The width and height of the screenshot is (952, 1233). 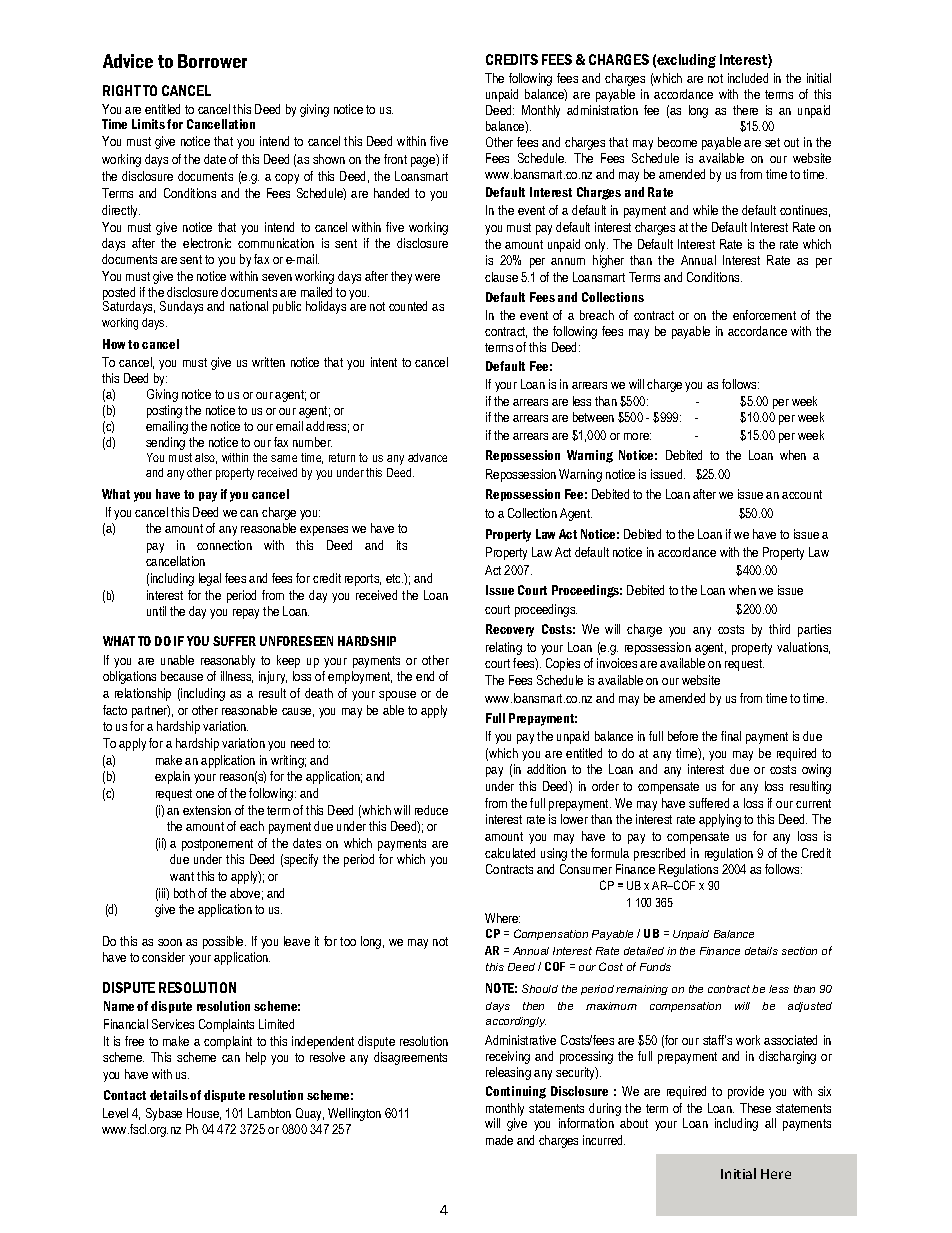 What do you see at coordinates (395, 159) in the screenshot?
I see `front` at bounding box center [395, 159].
